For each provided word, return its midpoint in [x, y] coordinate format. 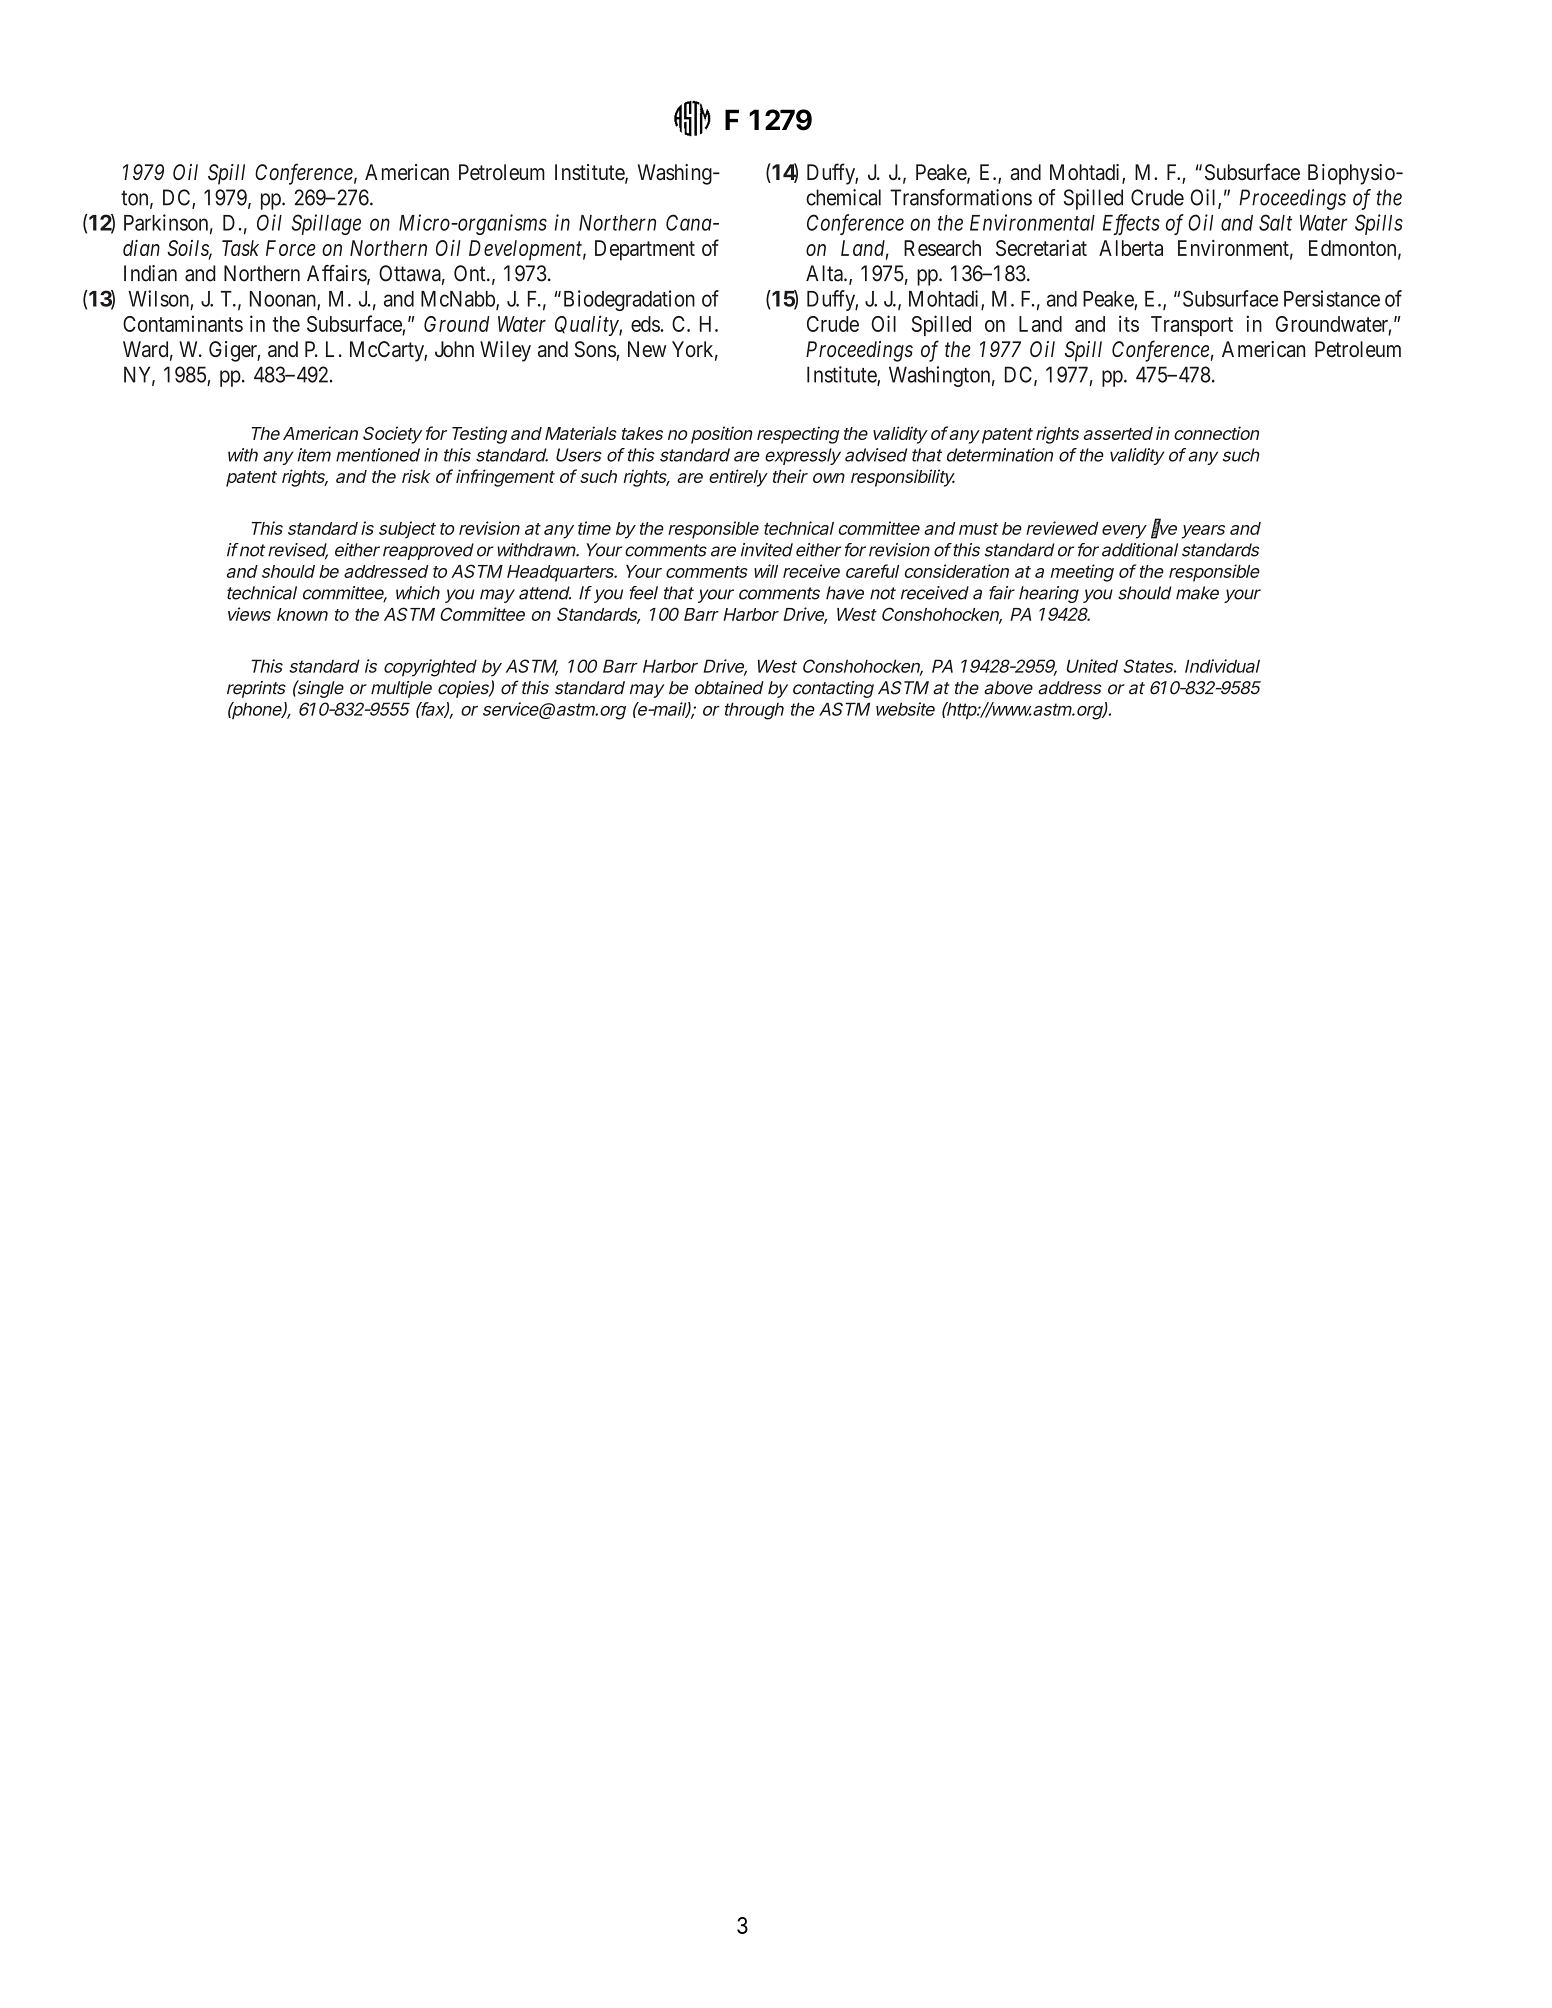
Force [291, 248]
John [454, 349]
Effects [1131, 224]
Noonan [284, 300]
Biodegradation [627, 300]
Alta [825, 273]
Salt [1275, 222]
